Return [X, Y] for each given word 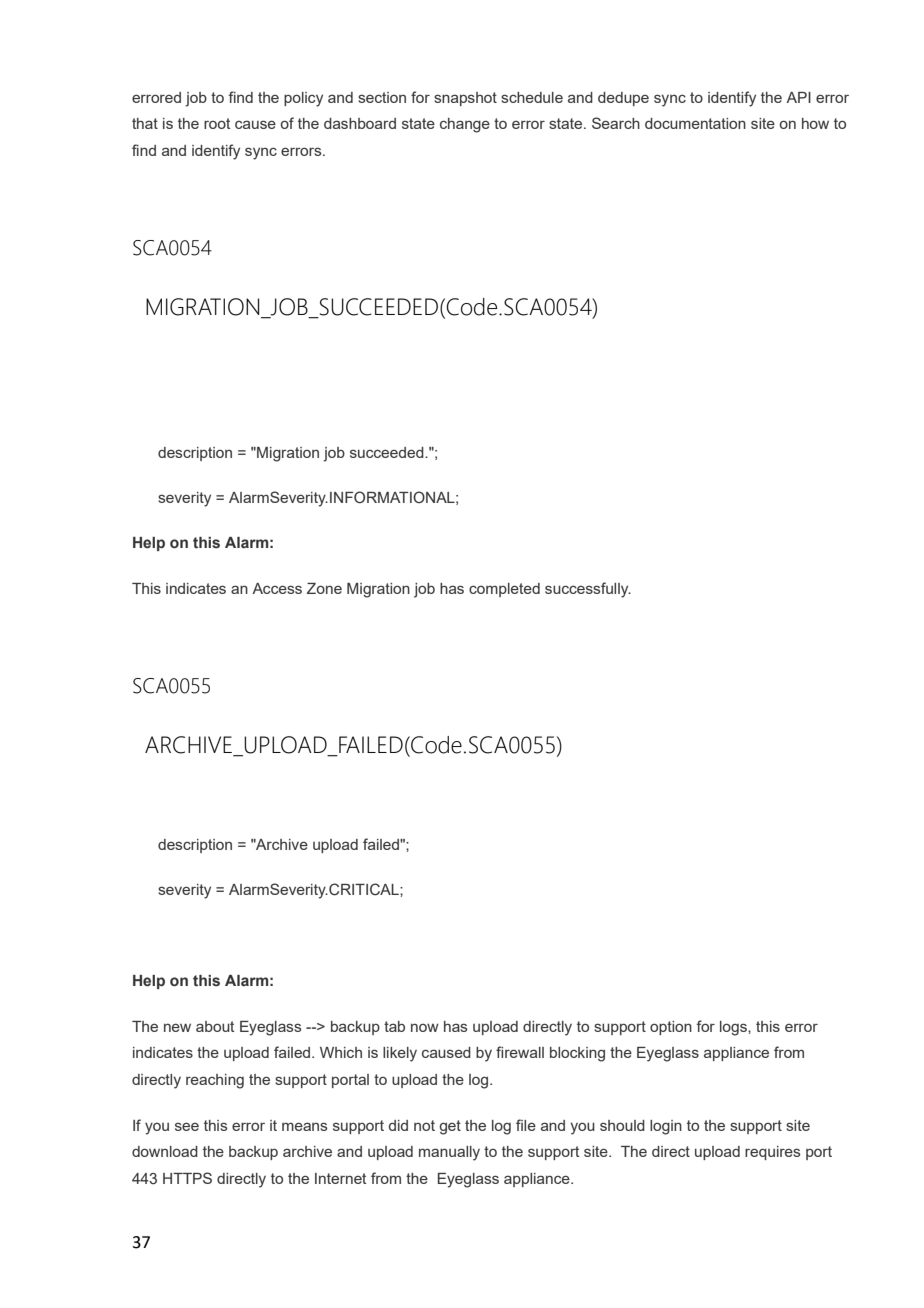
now [425, 1028]
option [671, 1028]
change [465, 125]
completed [504, 590]
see [187, 1126]
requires [772, 1153]
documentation [695, 123]
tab [394, 1026]
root [217, 123]
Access [277, 588]
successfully [588, 590]
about [215, 1026]
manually [449, 1153]
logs [734, 1028]
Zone [324, 588]
